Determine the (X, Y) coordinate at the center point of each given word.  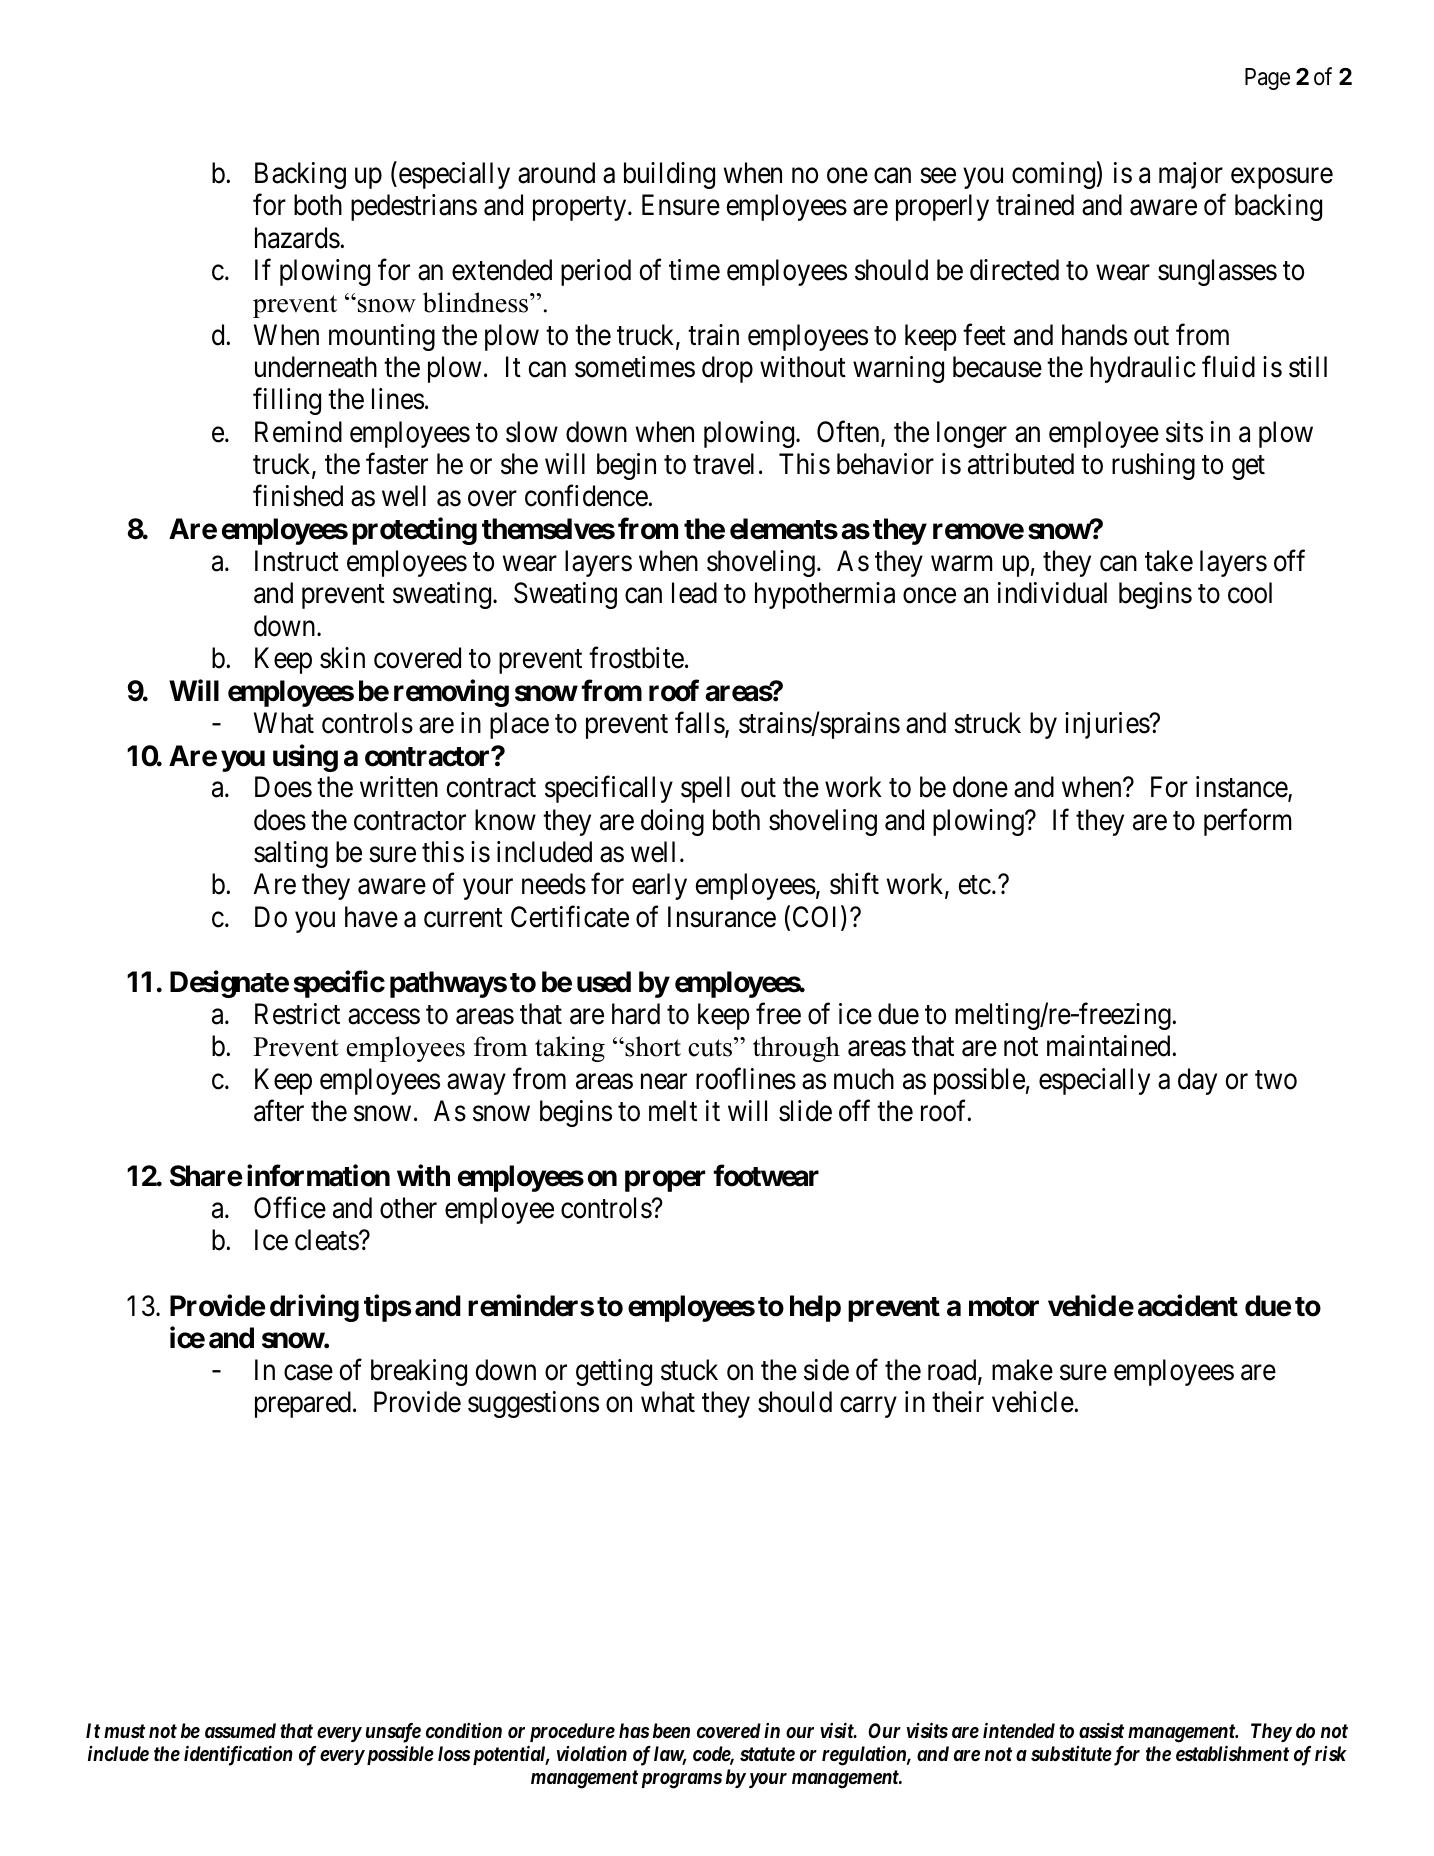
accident (1188, 1305)
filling (287, 401)
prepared (303, 1404)
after (279, 1111)
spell (705, 789)
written (399, 787)
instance (1242, 788)
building (669, 175)
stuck (689, 1370)
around (556, 173)
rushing (1153, 466)
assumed (240, 1730)
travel (723, 464)
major (1191, 175)
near (664, 1082)
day (1197, 1081)
